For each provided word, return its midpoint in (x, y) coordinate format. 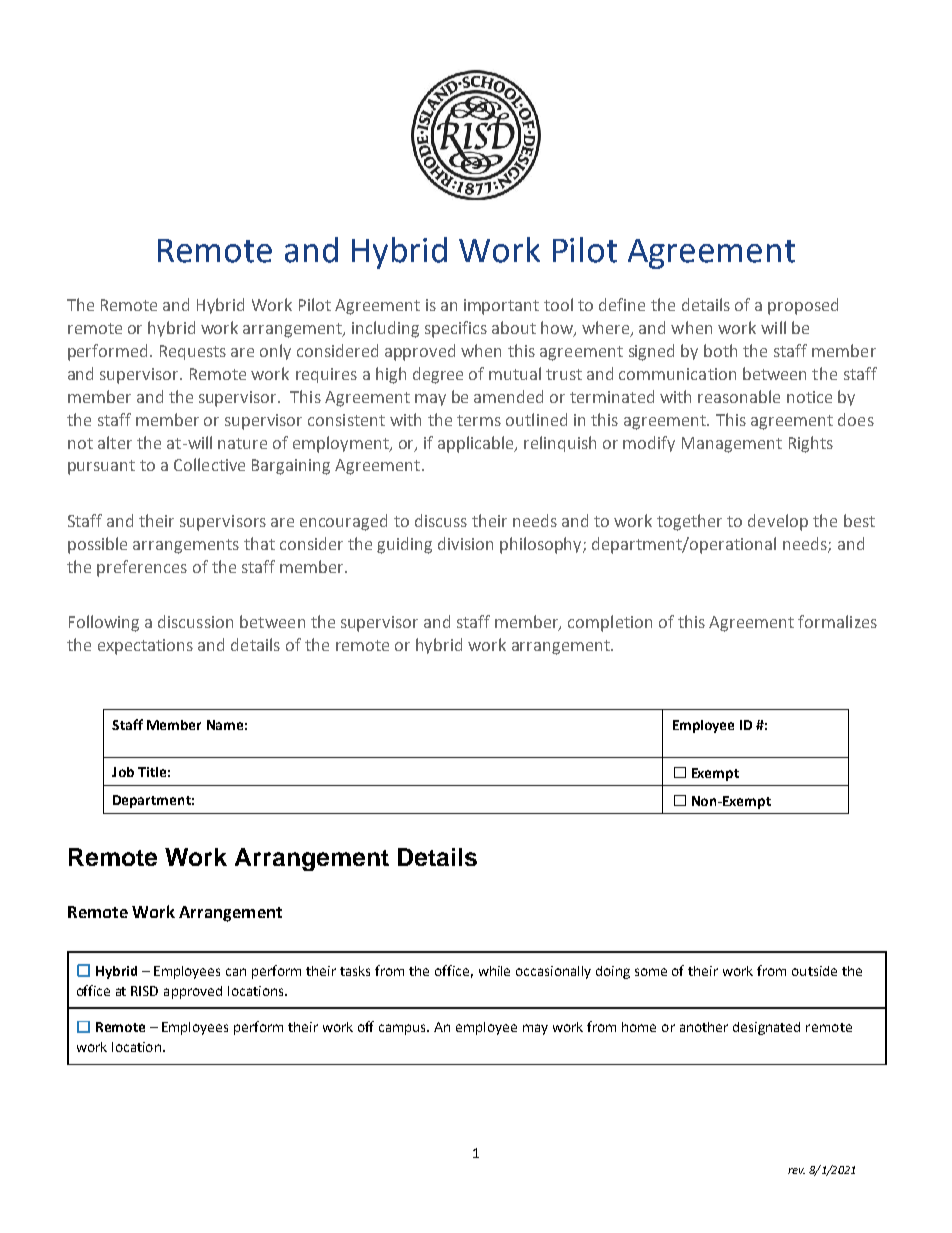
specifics (456, 329)
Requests (193, 352)
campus (404, 1029)
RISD (144, 991)
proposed (803, 306)
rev (796, 1171)
